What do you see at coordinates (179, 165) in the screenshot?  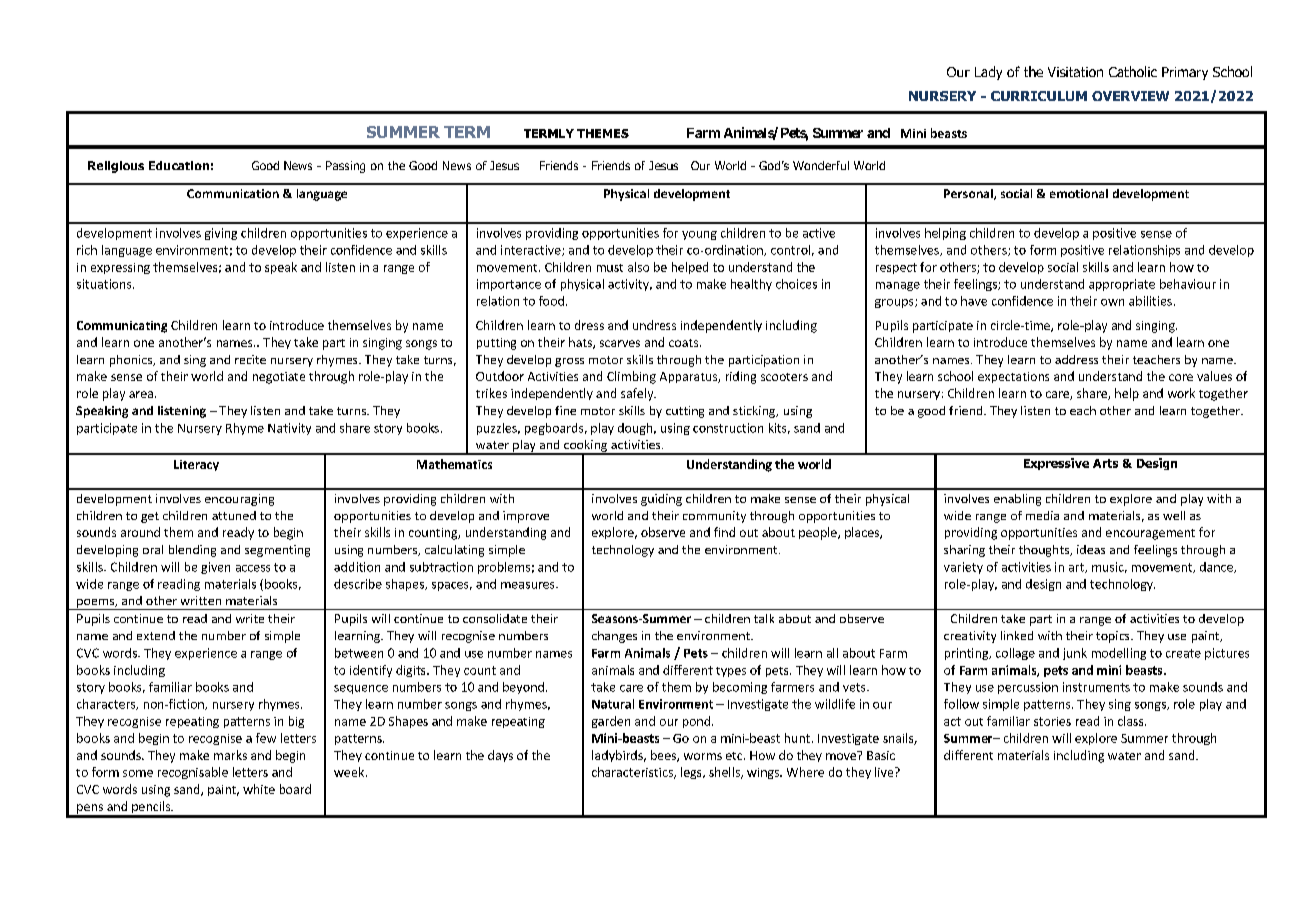 I see `Education` at bounding box center [179, 165].
